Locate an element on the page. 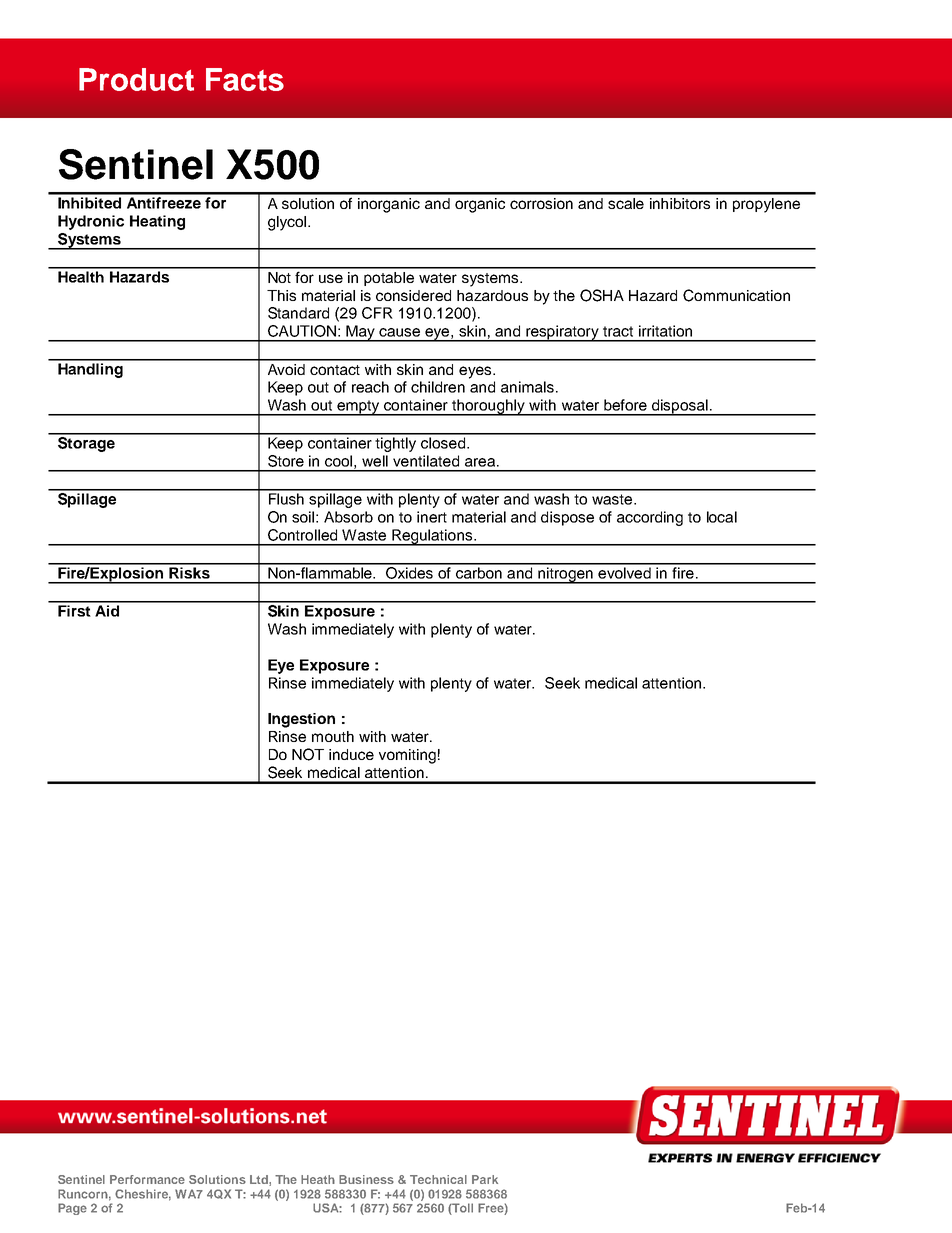 Image resolution: width=952 pixels, height=1233 pixels. Technical is located at coordinates (438, 1179).
